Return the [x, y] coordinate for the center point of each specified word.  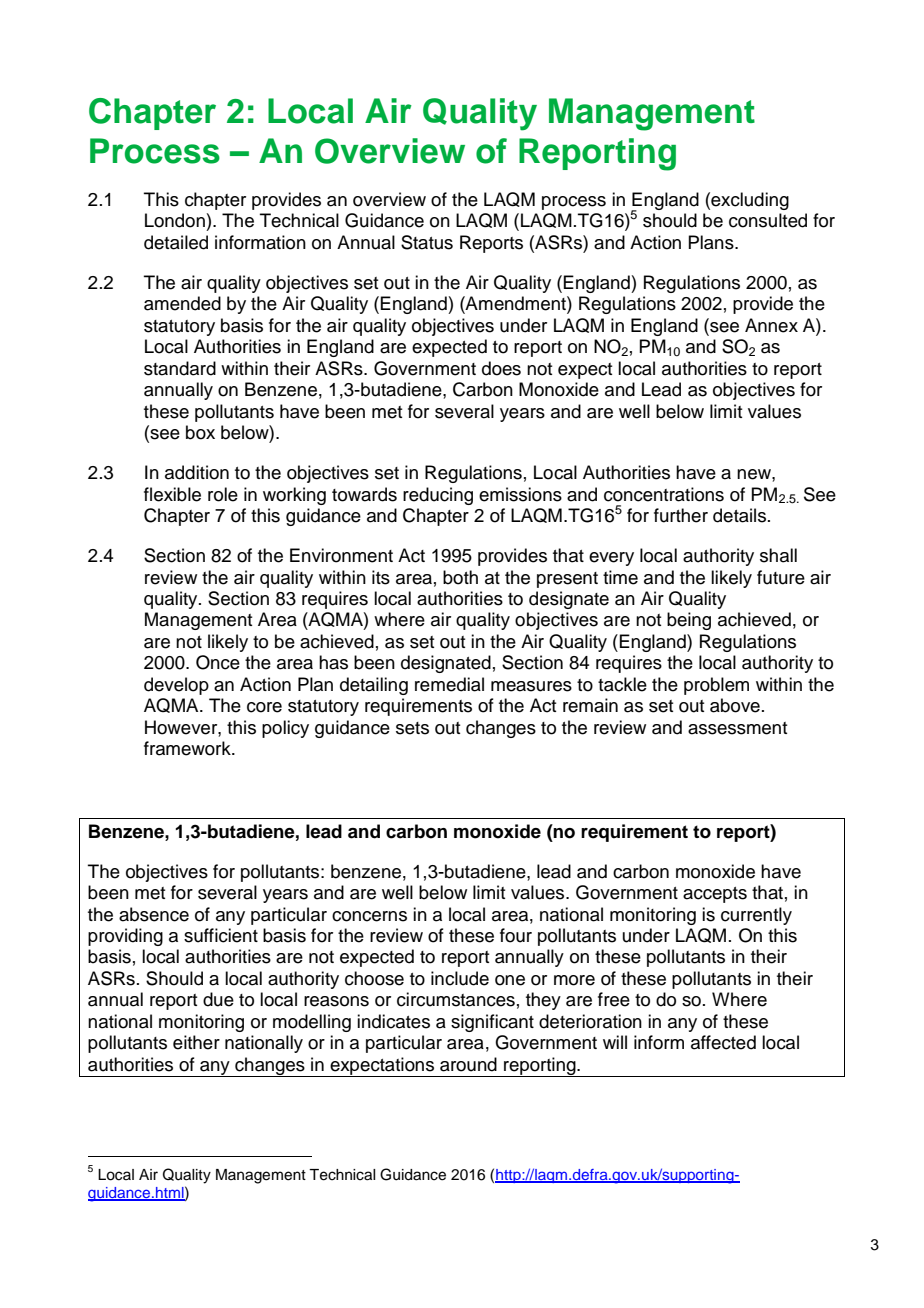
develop [176, 686]
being [689, 621]
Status [427, 242]
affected [723, 1042]
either [196, 1042]
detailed [176, 242]
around [468, 1064]
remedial [449, 684]
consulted [768, 220]
